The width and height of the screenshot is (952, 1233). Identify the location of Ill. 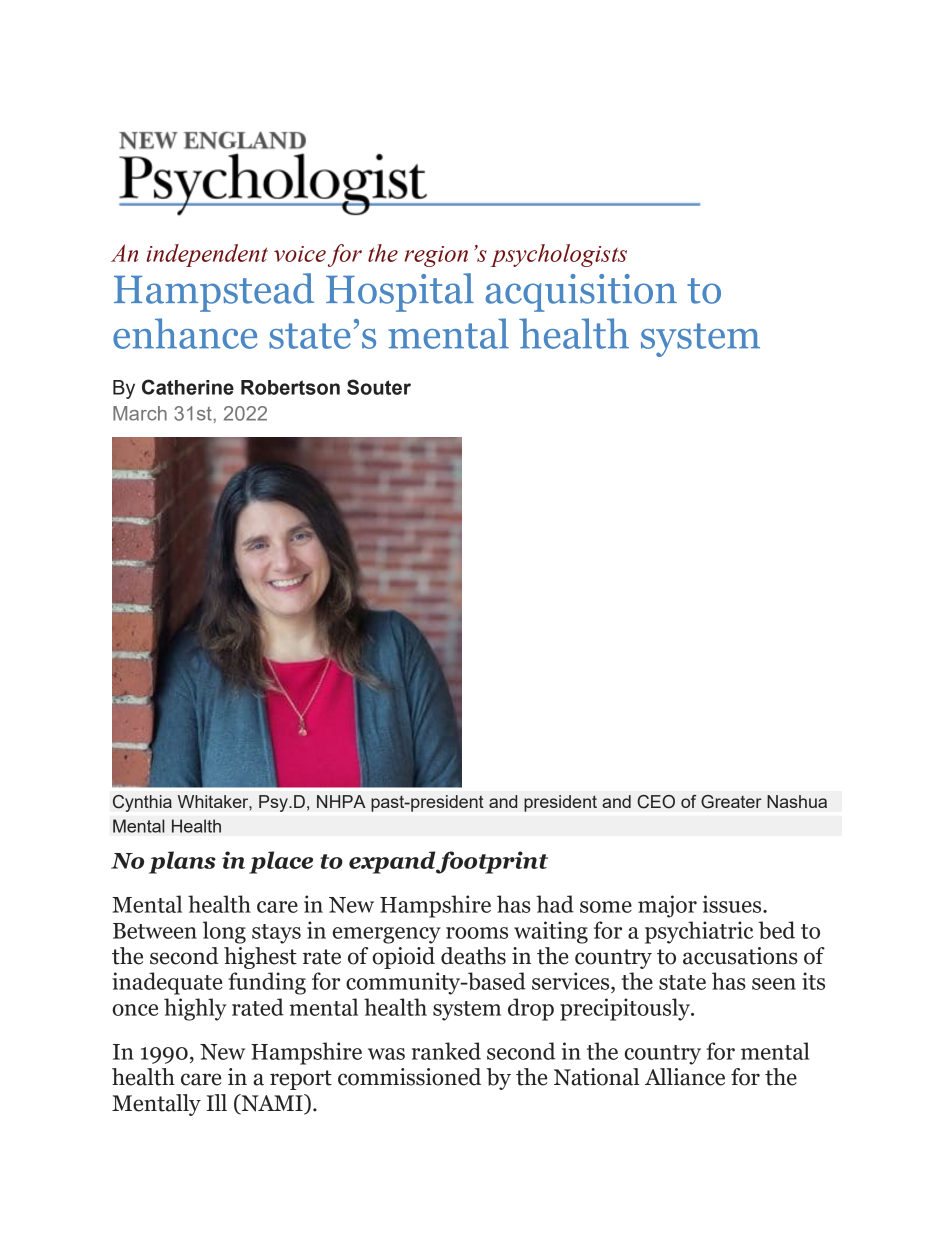
(216, 1102).
